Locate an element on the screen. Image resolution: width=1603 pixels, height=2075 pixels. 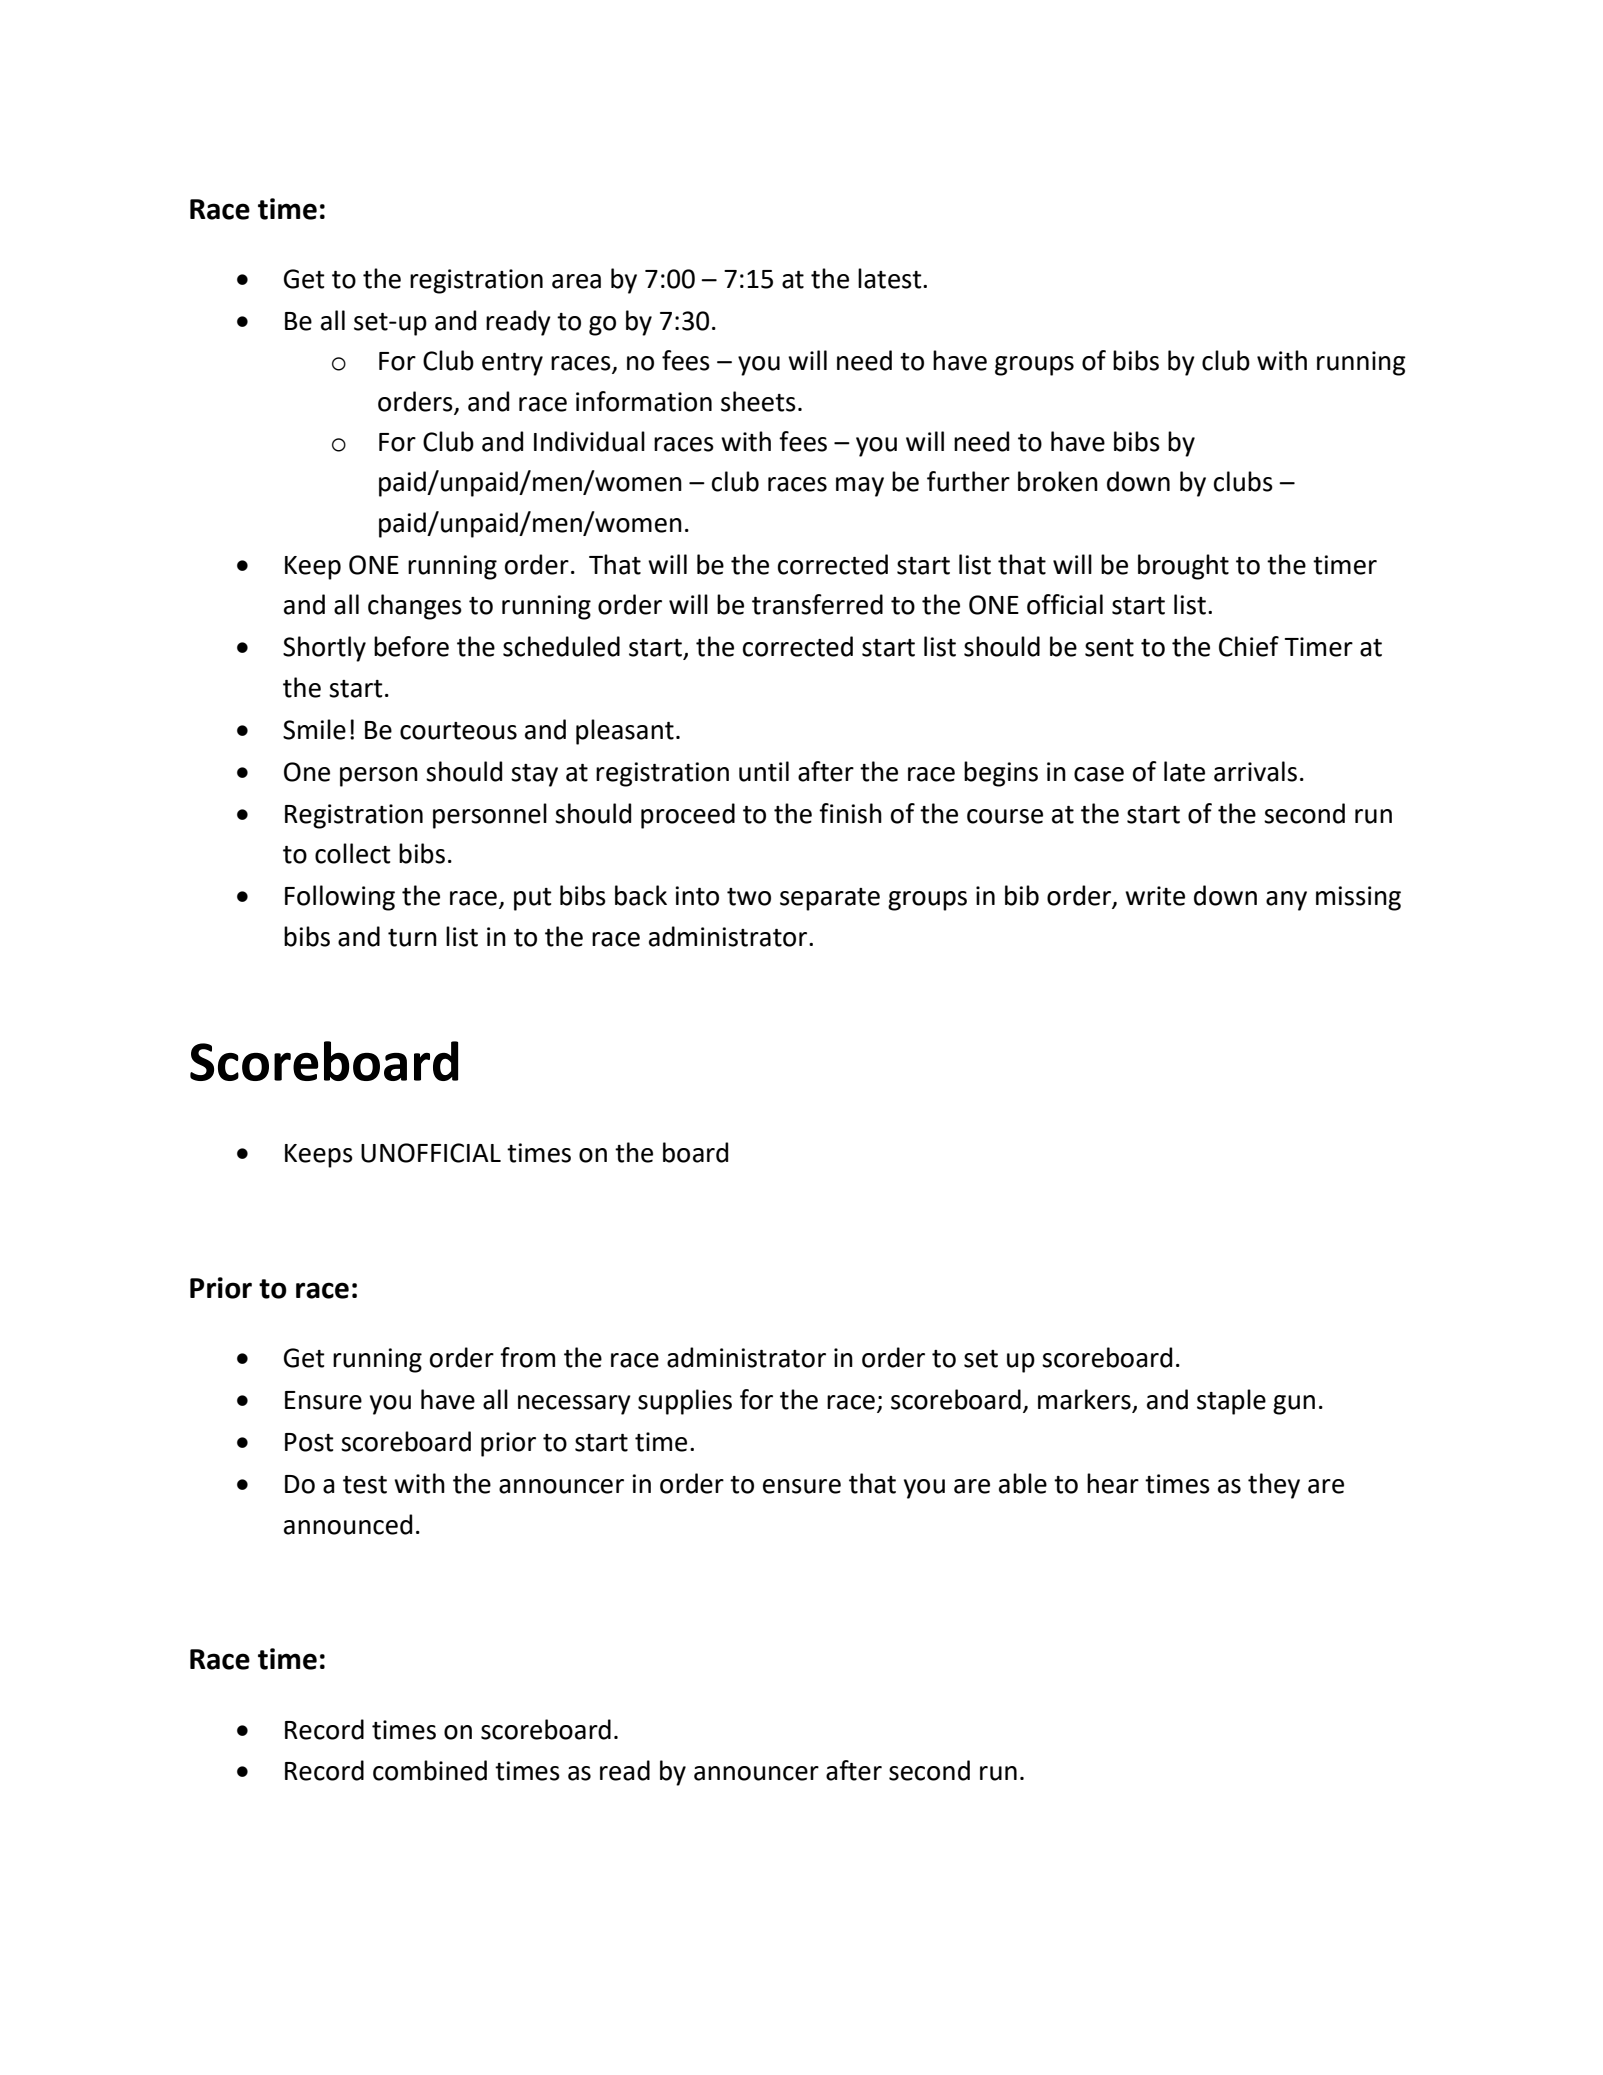
turn is located at coordinates (412, 938).
